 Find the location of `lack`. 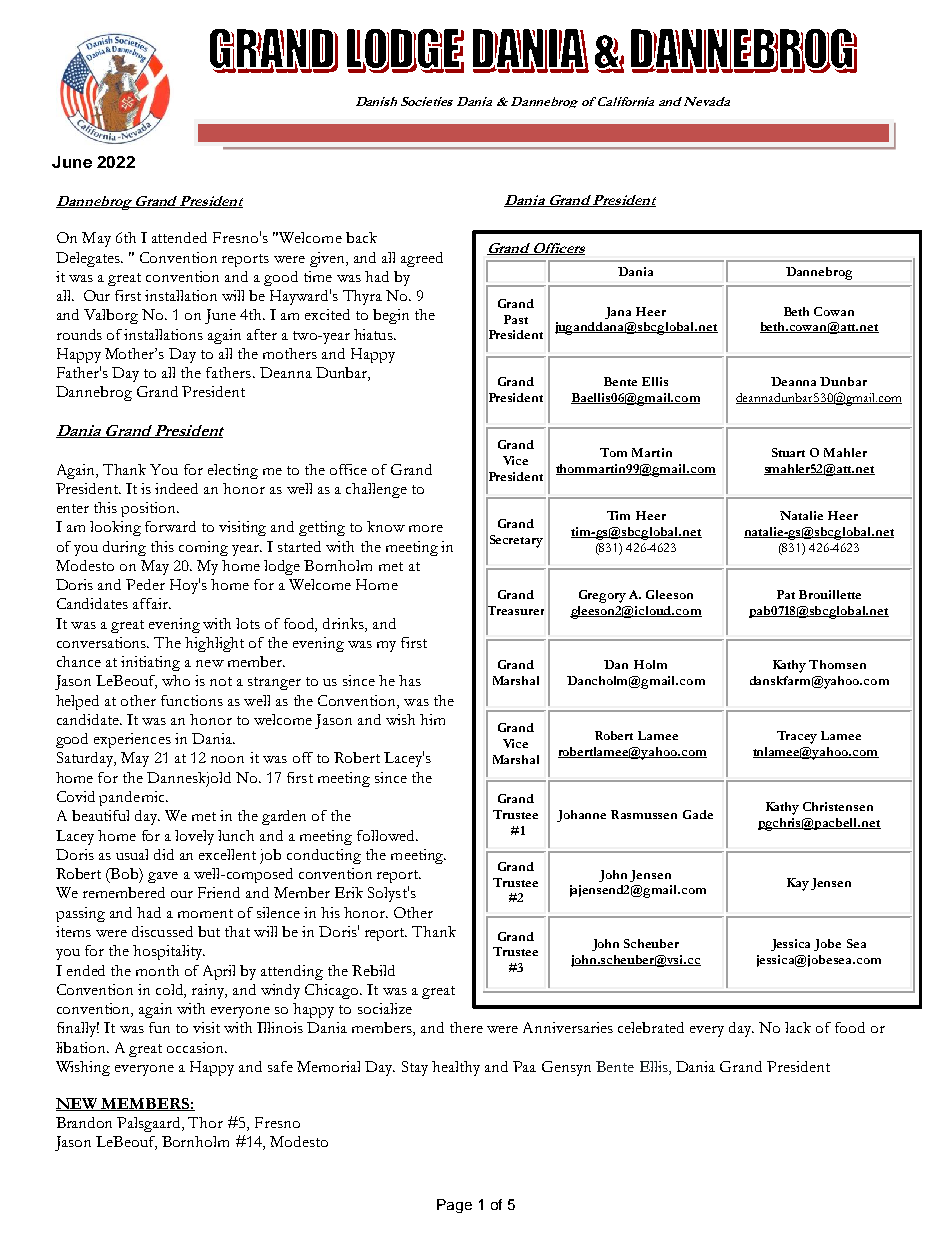

lack is located at coordinates (798, 1027).
